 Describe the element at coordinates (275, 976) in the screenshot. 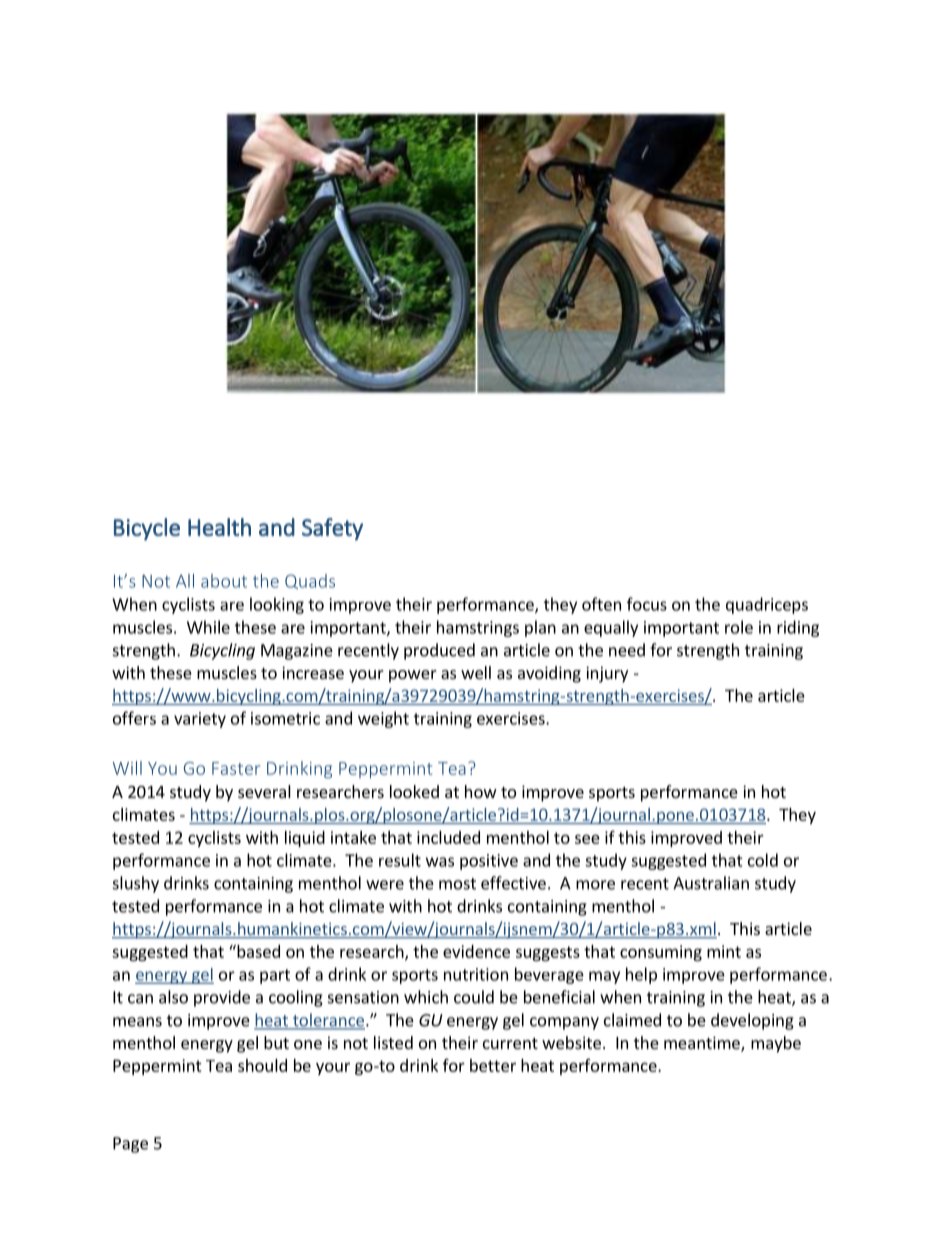

I see `part` at that location.
